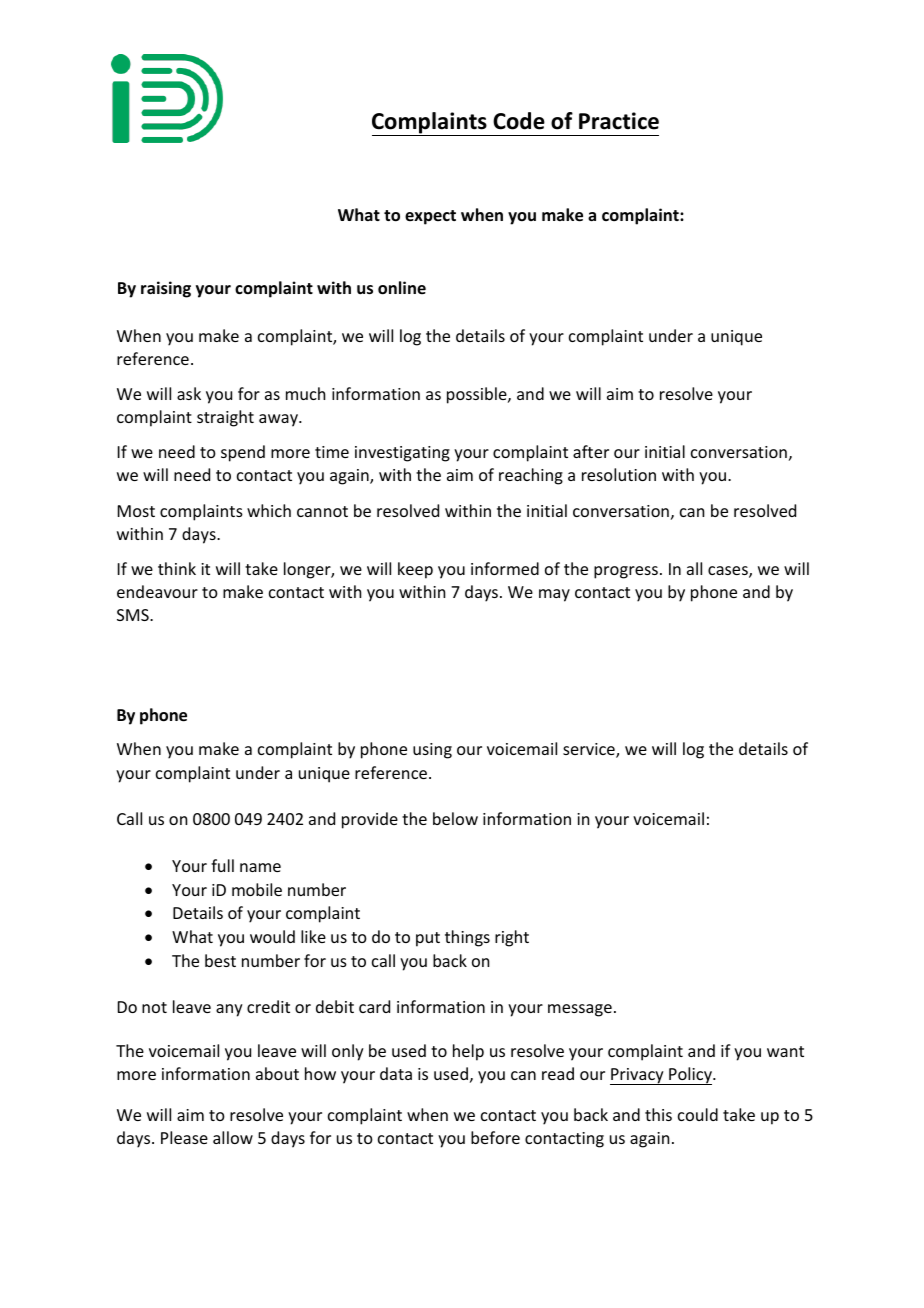  I want to click on full, so click(222, 865).
